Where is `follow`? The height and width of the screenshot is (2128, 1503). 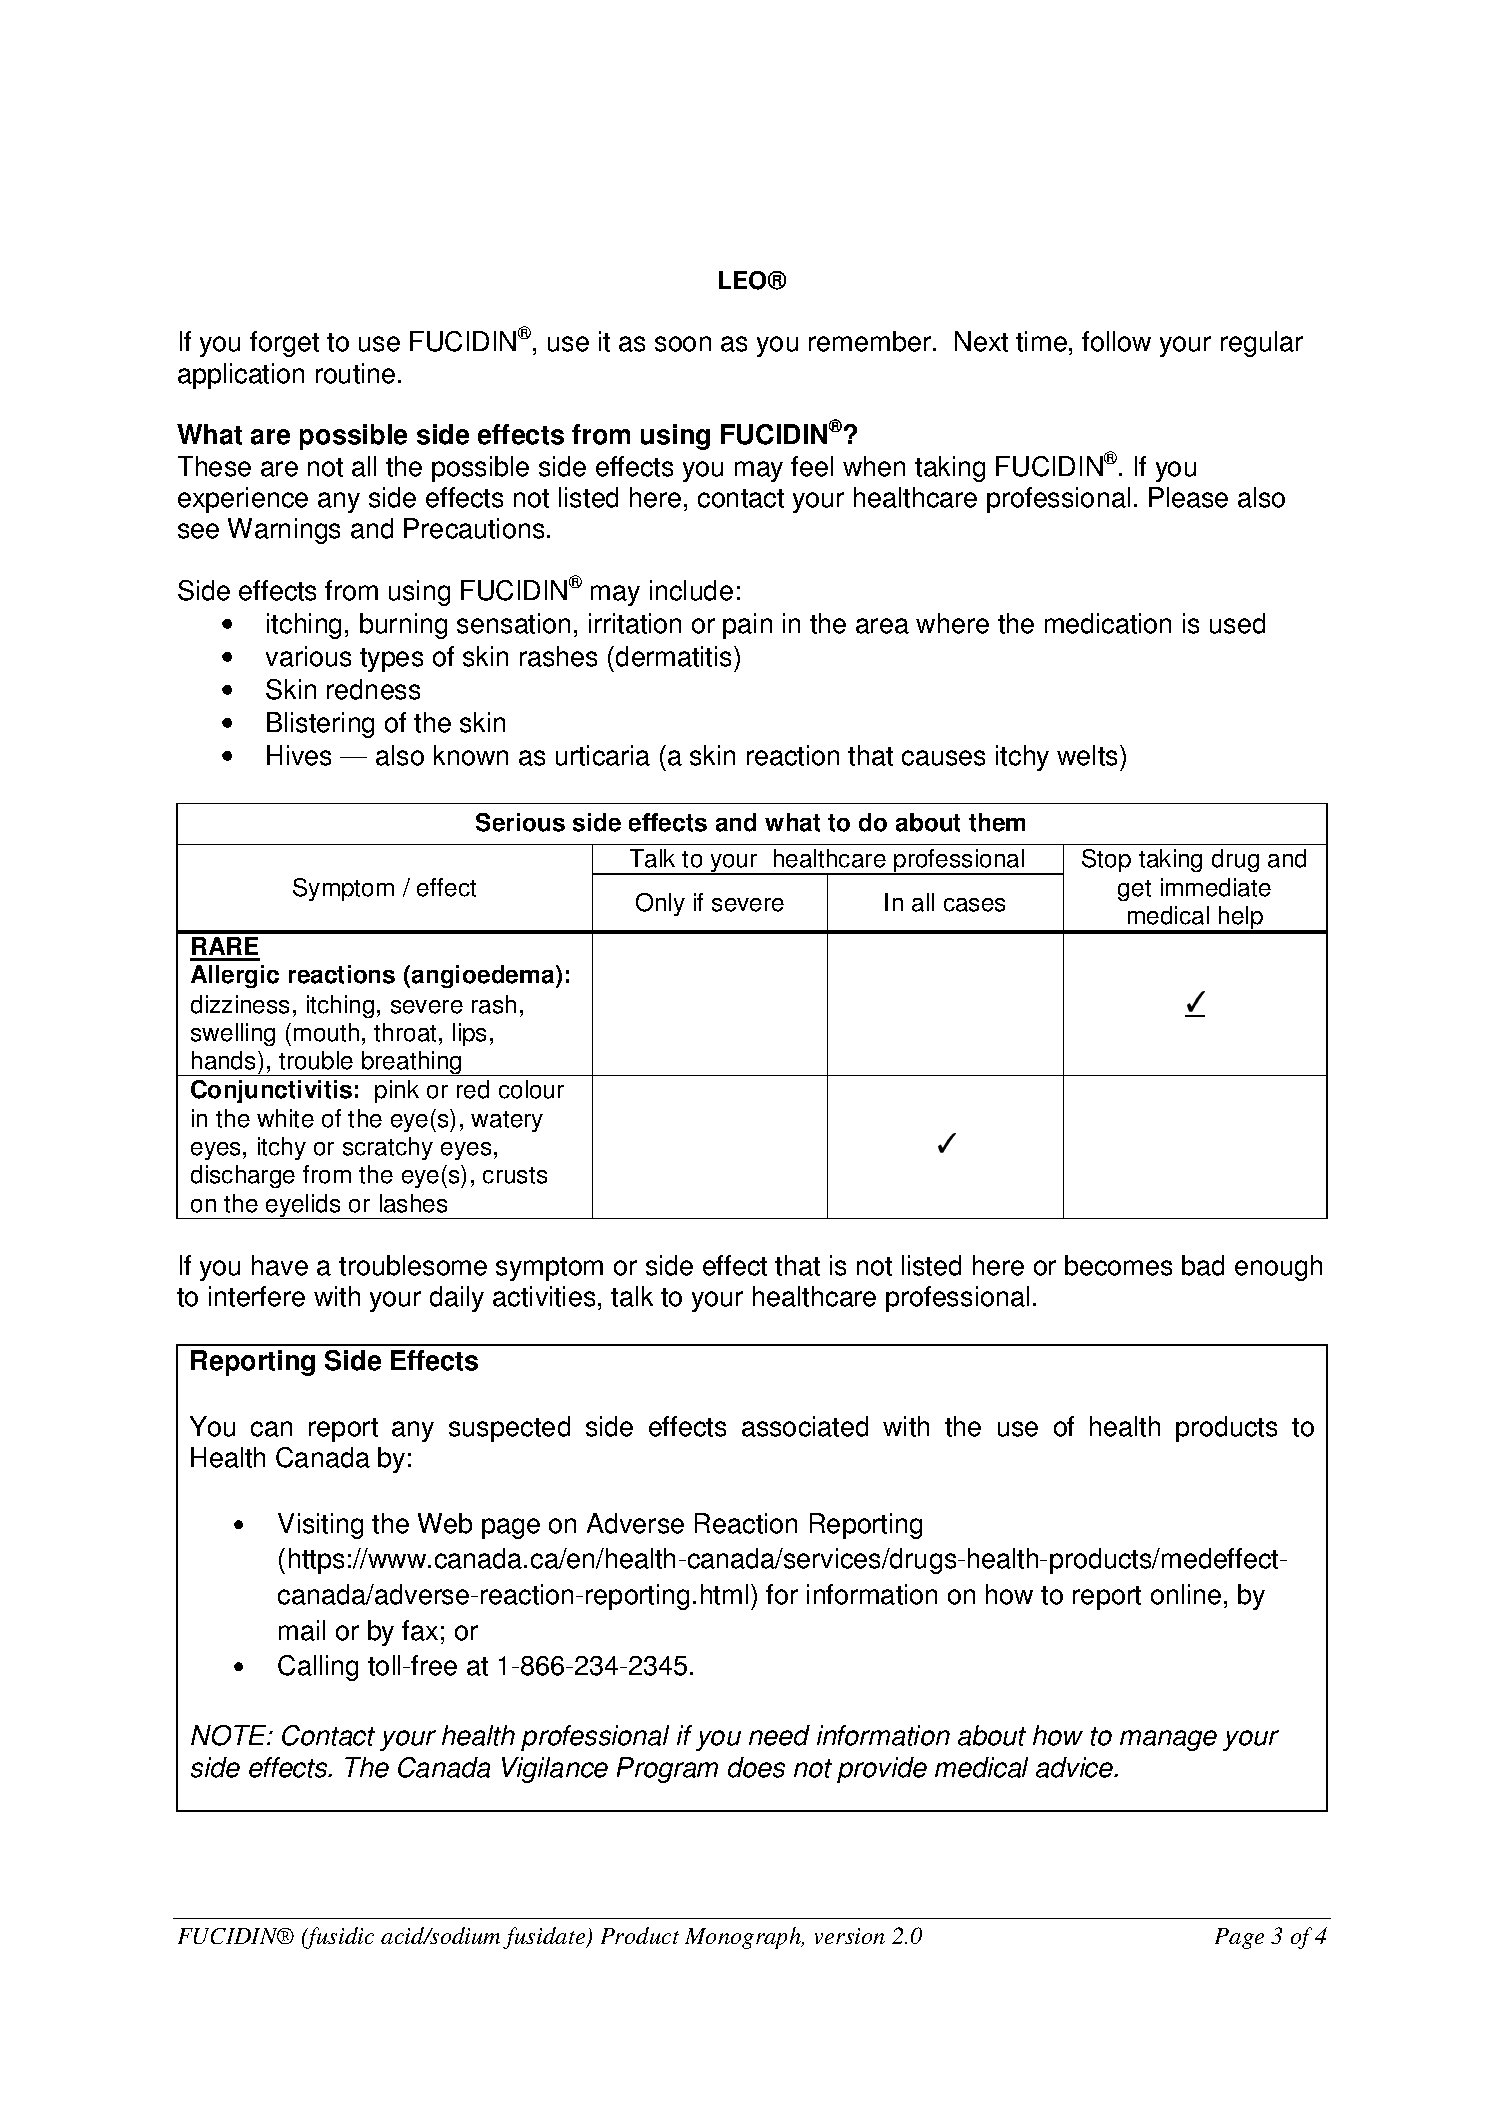 follow is located at coordinates (1116, 341).
